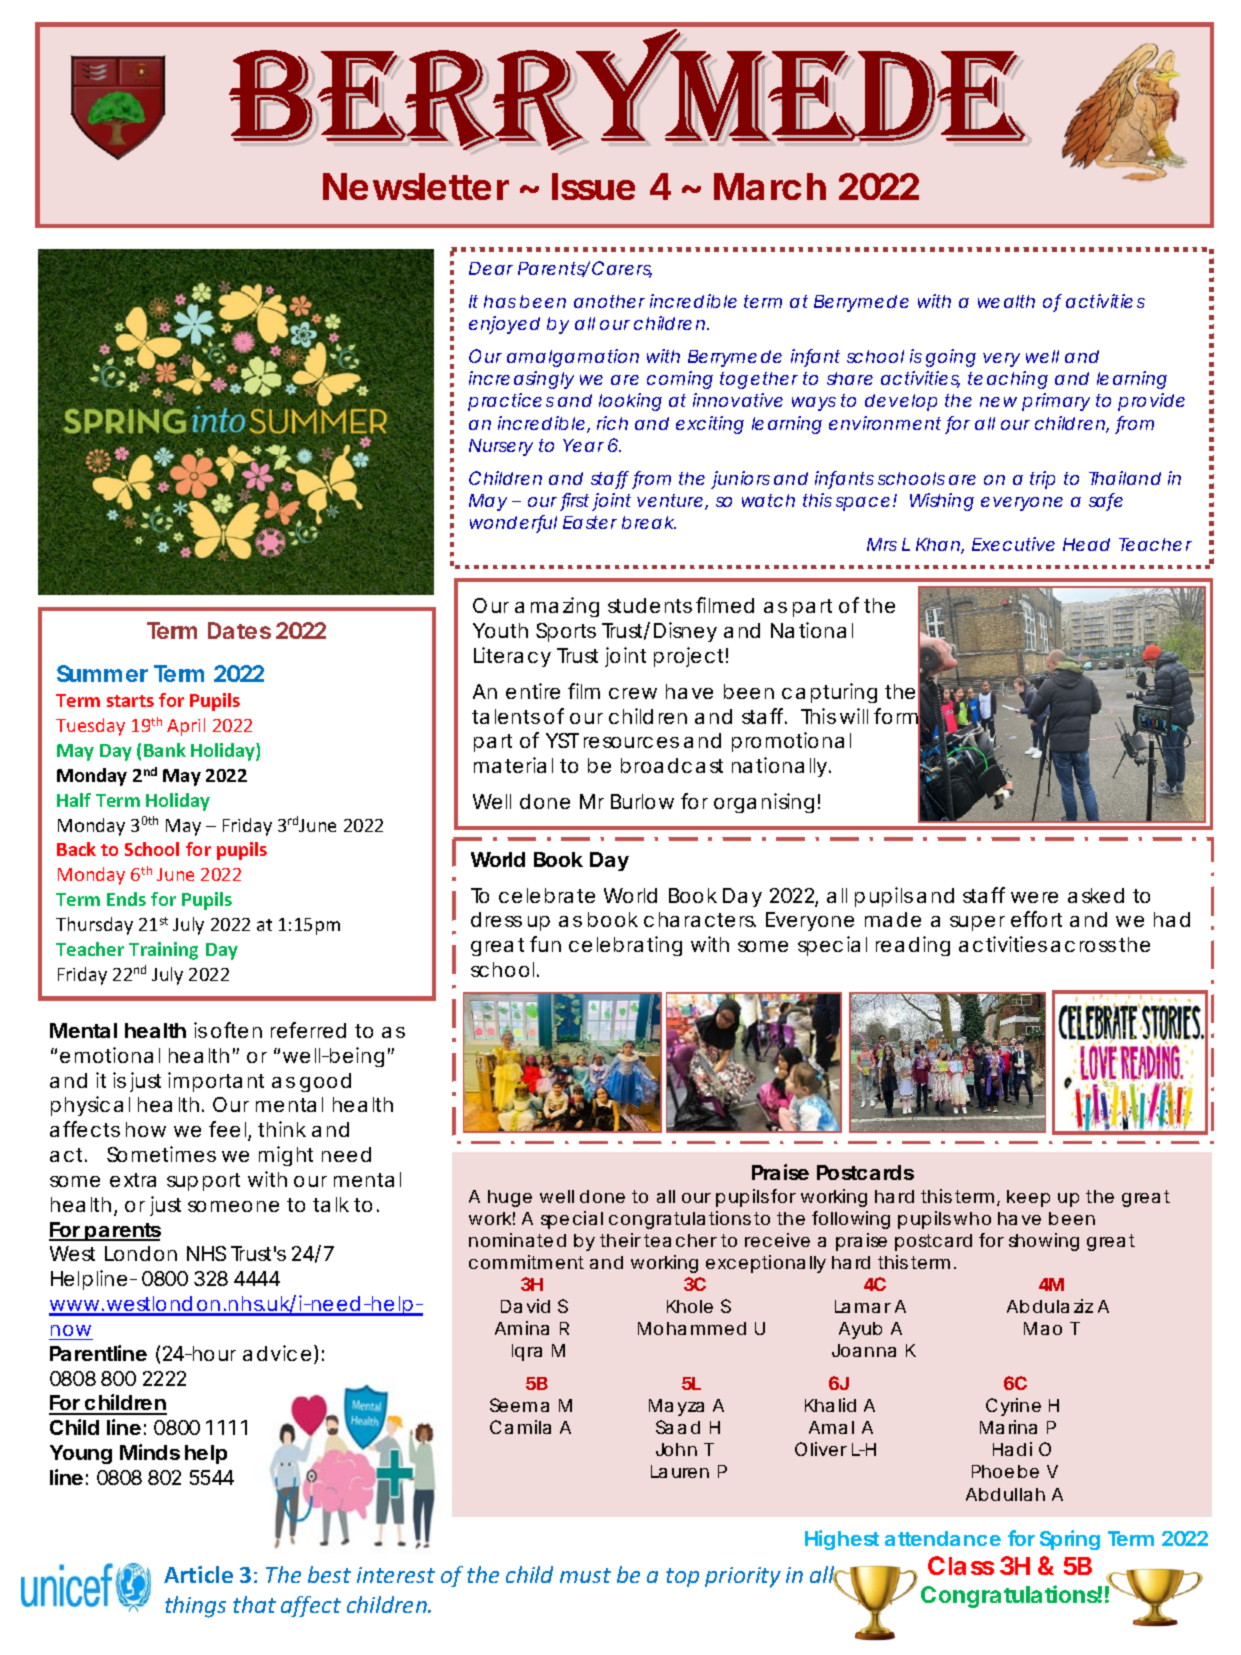 The width and height of the screenshot is (1241, 1655). Describe the element at coordinates (126, 899) in the screenshot. I see `Ends` at that location.
